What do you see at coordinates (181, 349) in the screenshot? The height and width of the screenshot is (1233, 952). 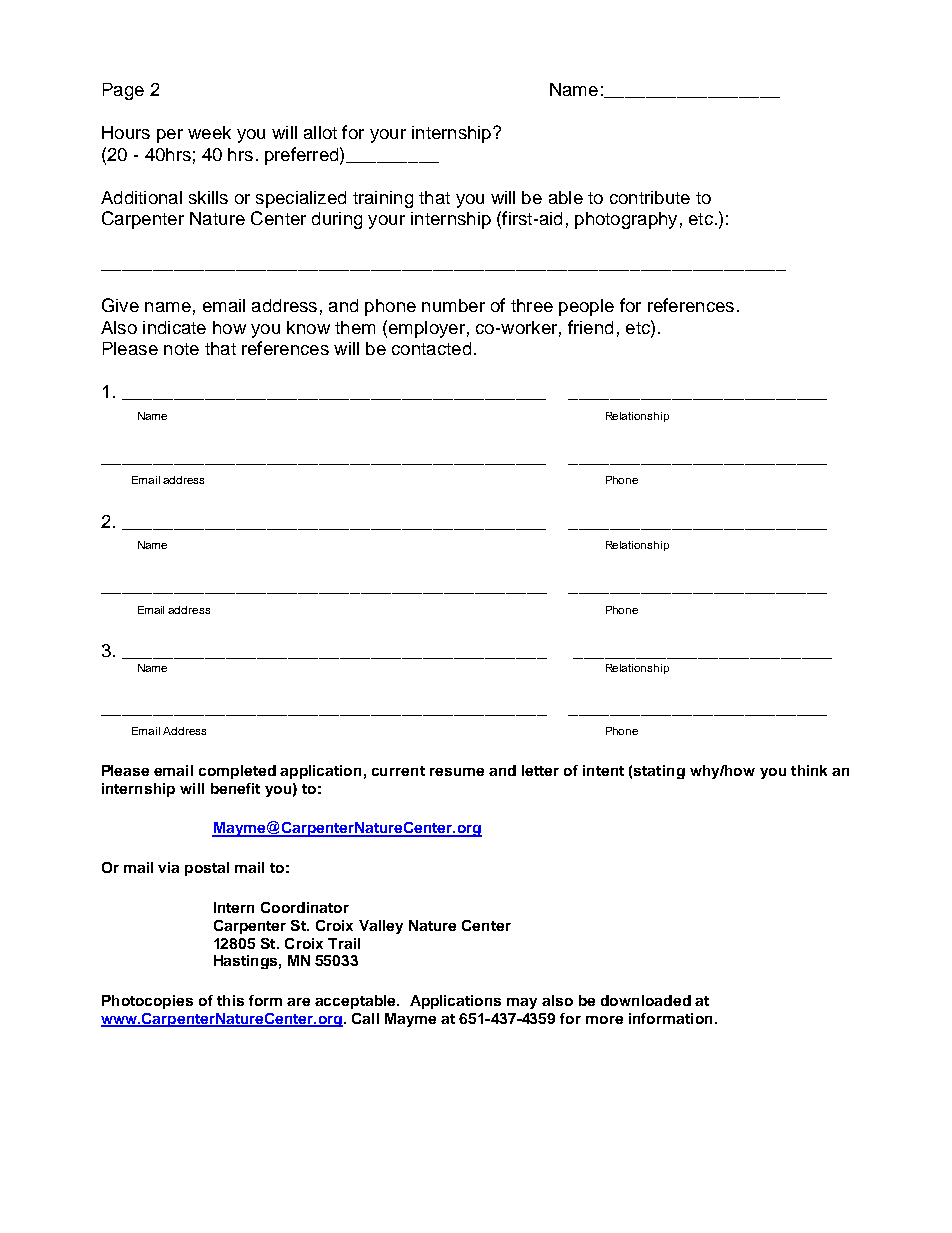 I see `note` at bounding box center [181, 349].
